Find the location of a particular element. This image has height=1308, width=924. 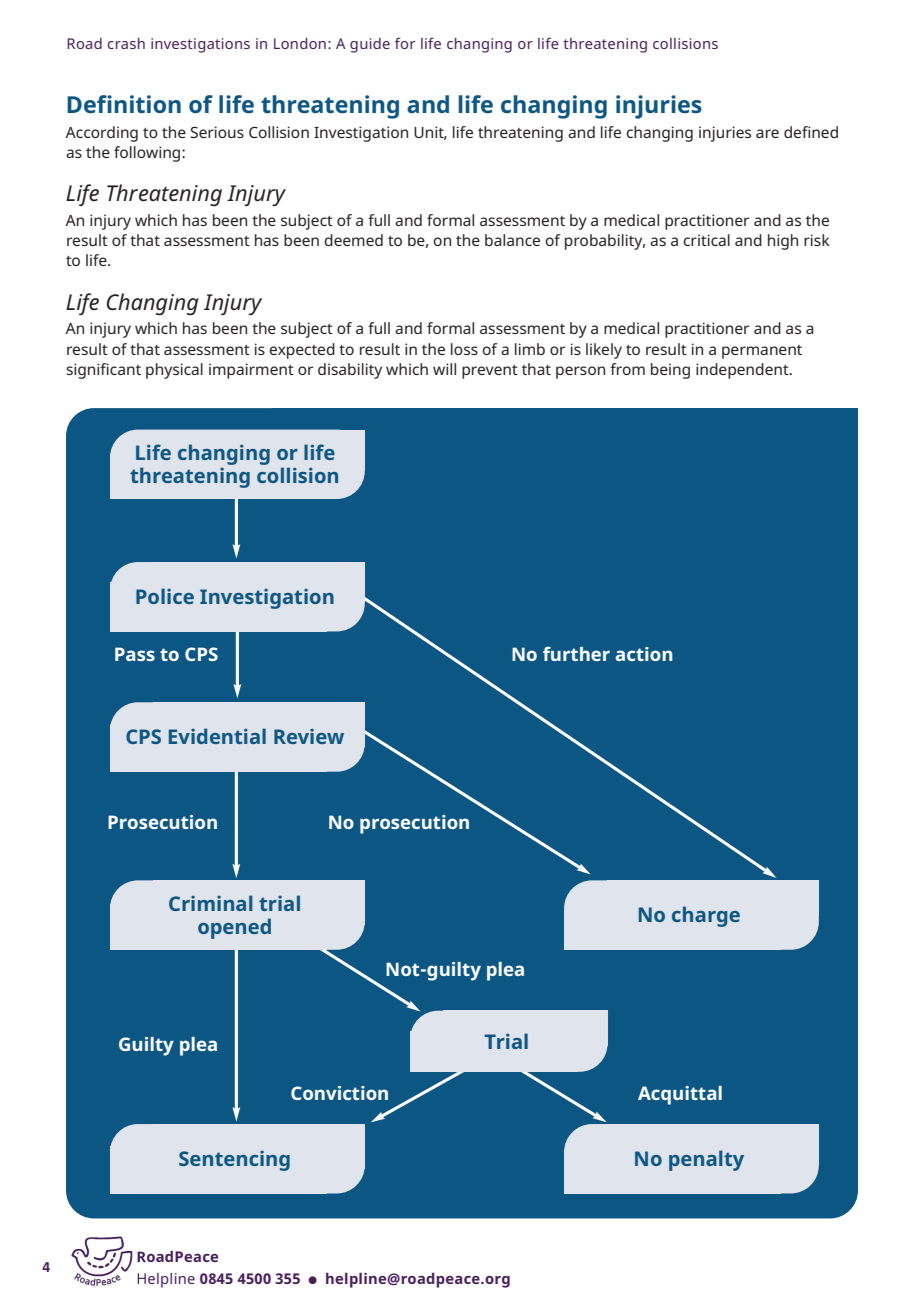

guide is located at coordinates (370, 45).
